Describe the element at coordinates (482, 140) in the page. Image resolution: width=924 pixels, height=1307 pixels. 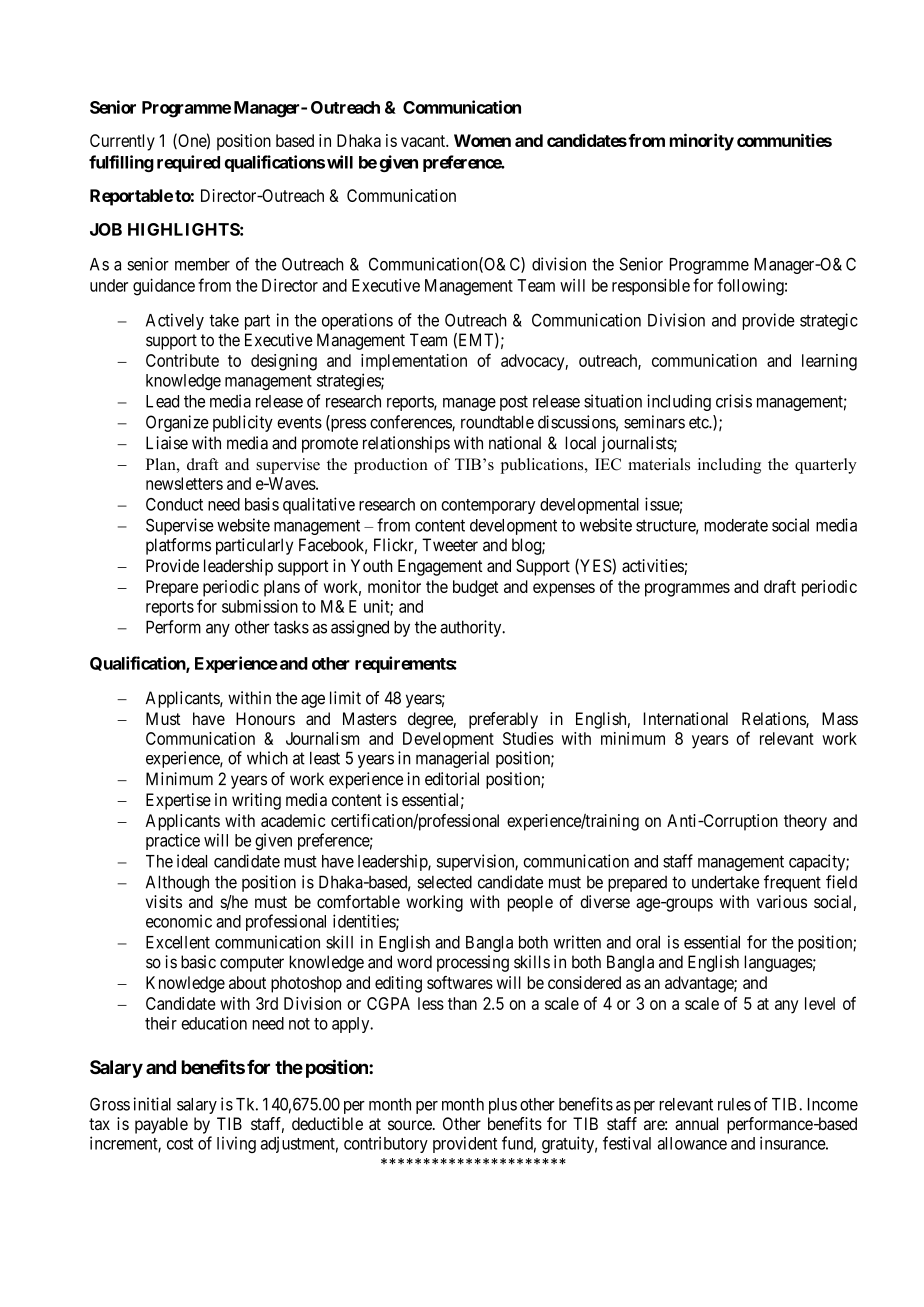
I see `Women` at that location.
